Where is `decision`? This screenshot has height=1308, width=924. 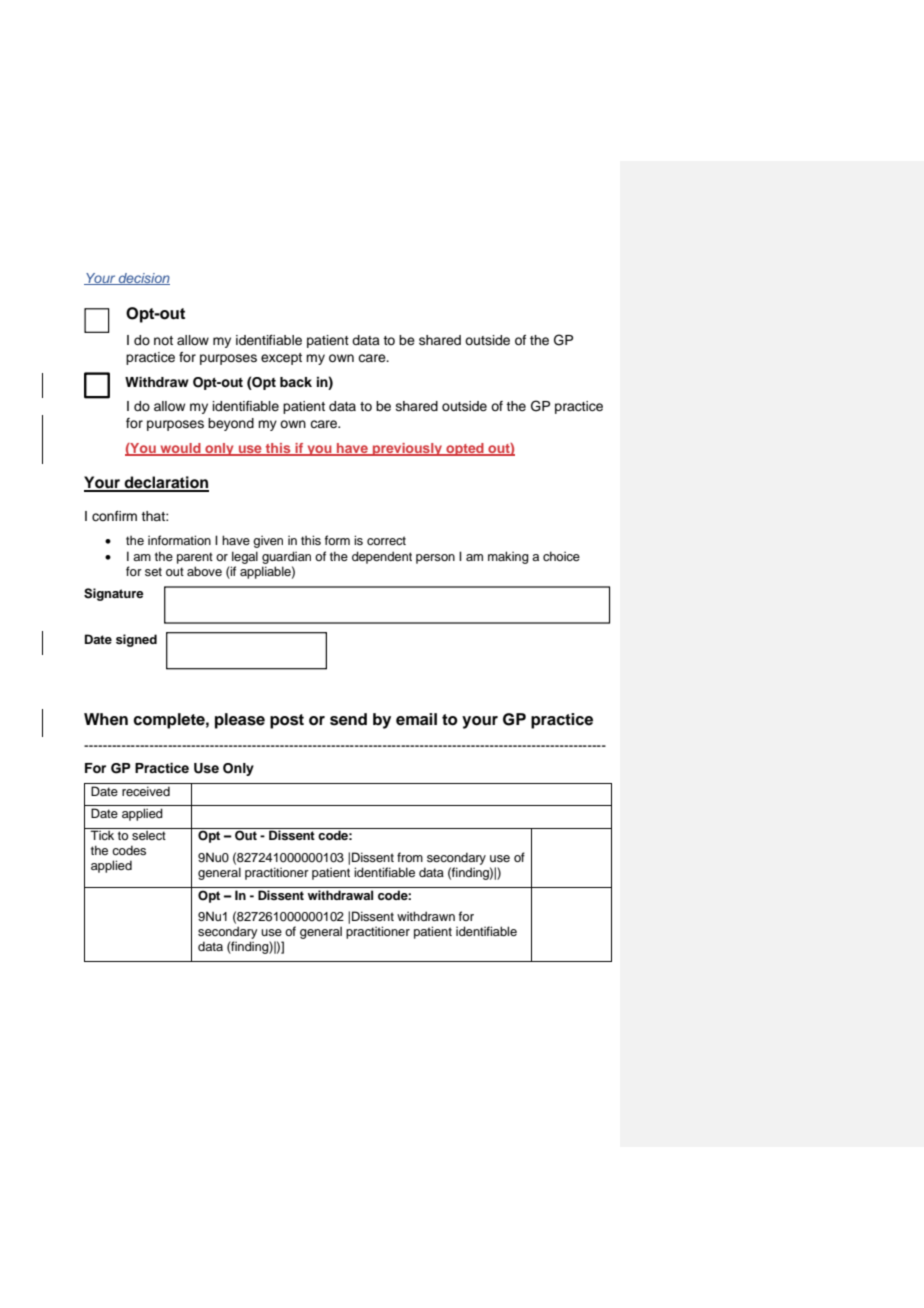 decision is located at coordinates (143, 279).
